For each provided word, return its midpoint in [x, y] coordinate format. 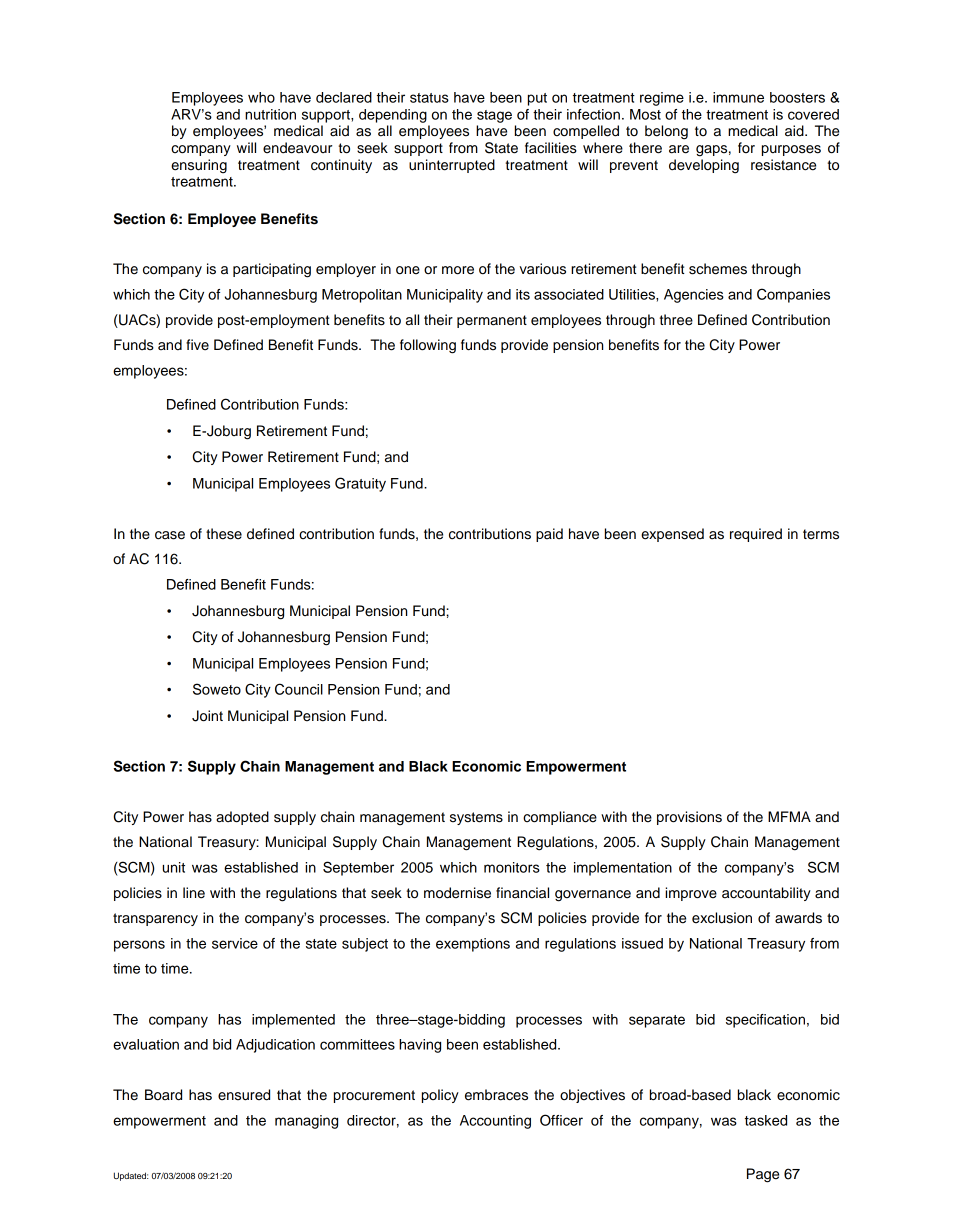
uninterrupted [452, 166]
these [224, 534]
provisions [689, 818]
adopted [242, 818]
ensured [244, 1095]
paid [549, 535]
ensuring [199, 166]
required [756, 535]
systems [476, 818]
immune [738, 97]
